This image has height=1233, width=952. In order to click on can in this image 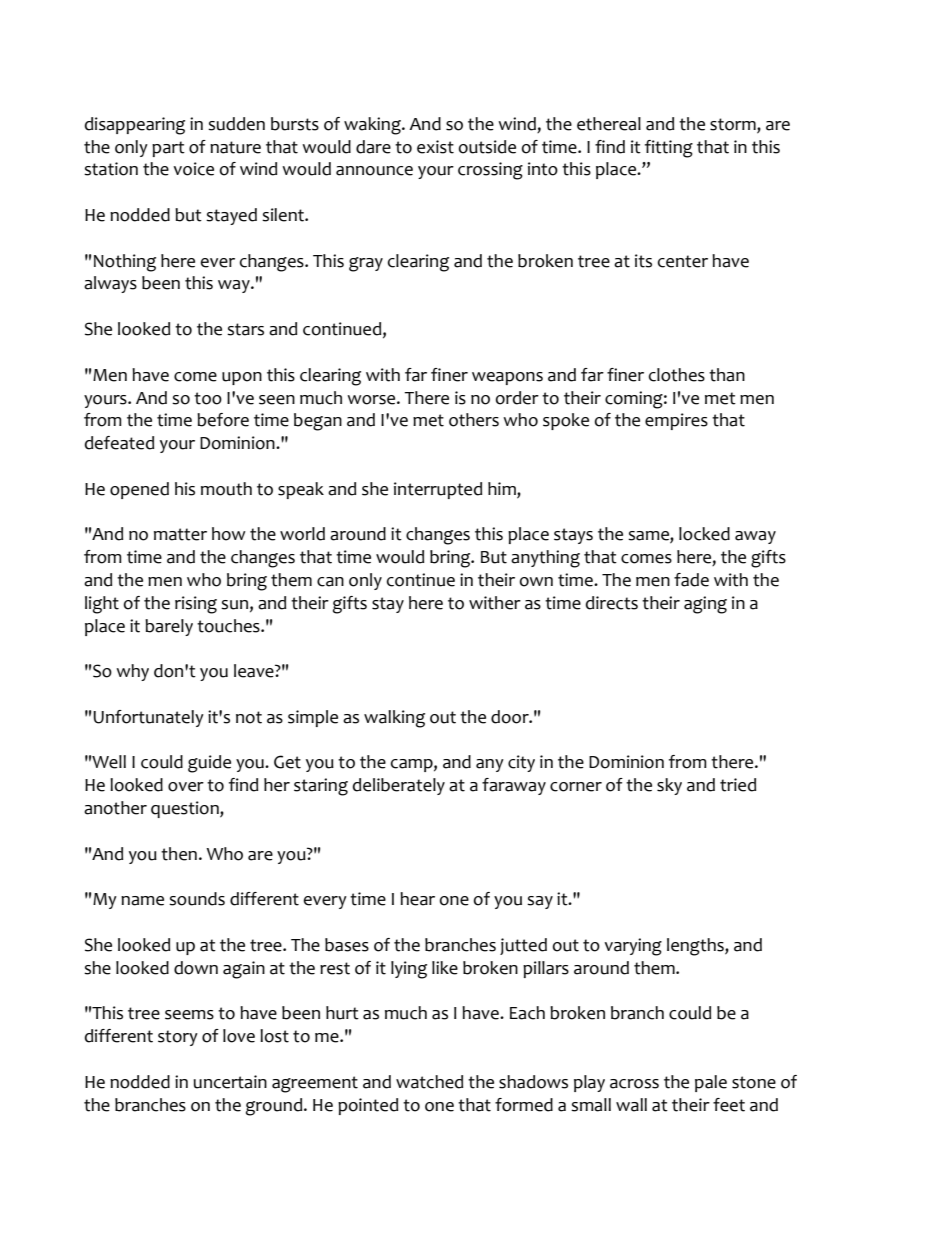, I will do `click(330, 582)`.
